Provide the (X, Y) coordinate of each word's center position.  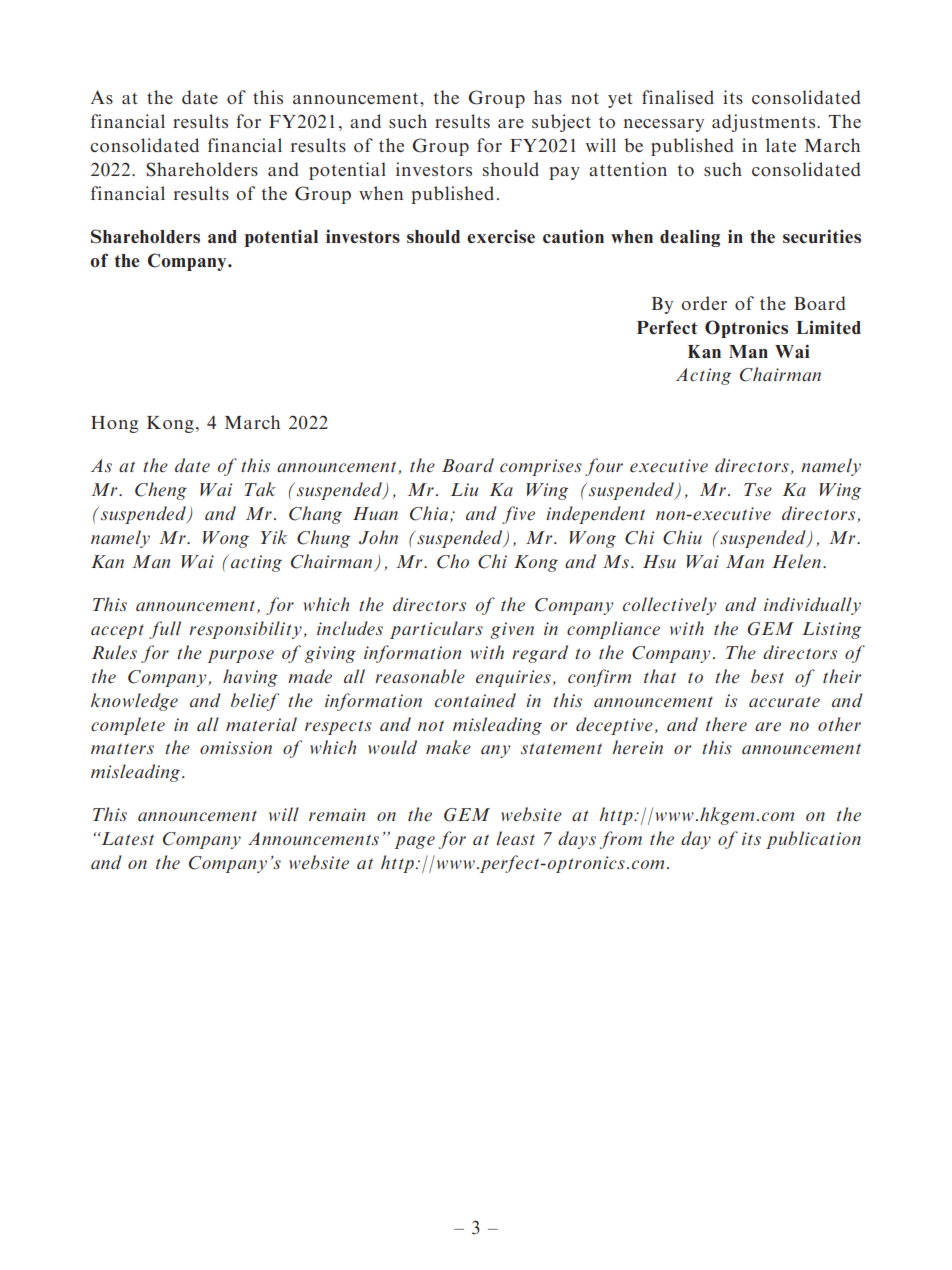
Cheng (161, 491)
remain (337, 815)
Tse (758, 490)
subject (561, 123)
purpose (241, 656)
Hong (114, 424)
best (767, 676)
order (704, 303)
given (512, 630)
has (548, 97)
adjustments (763, 123)
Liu (464, 489)
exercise (501, 237)
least (516, 838)
